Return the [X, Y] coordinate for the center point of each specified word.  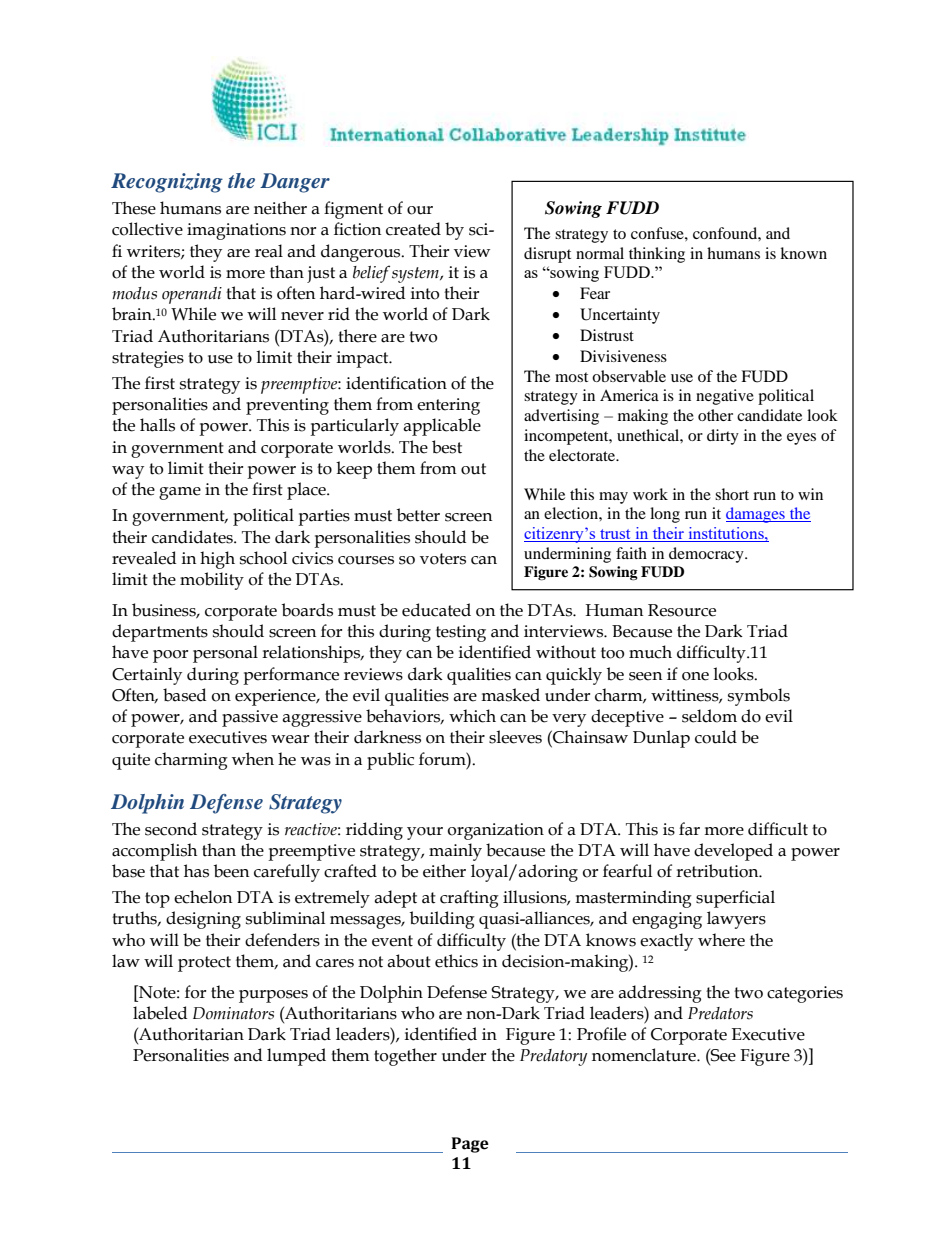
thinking [657, 255]
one [695, 676]
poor [170, 656]
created [413, 229]
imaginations [236, 231]
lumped [296, 1057]
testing [461, 633]
